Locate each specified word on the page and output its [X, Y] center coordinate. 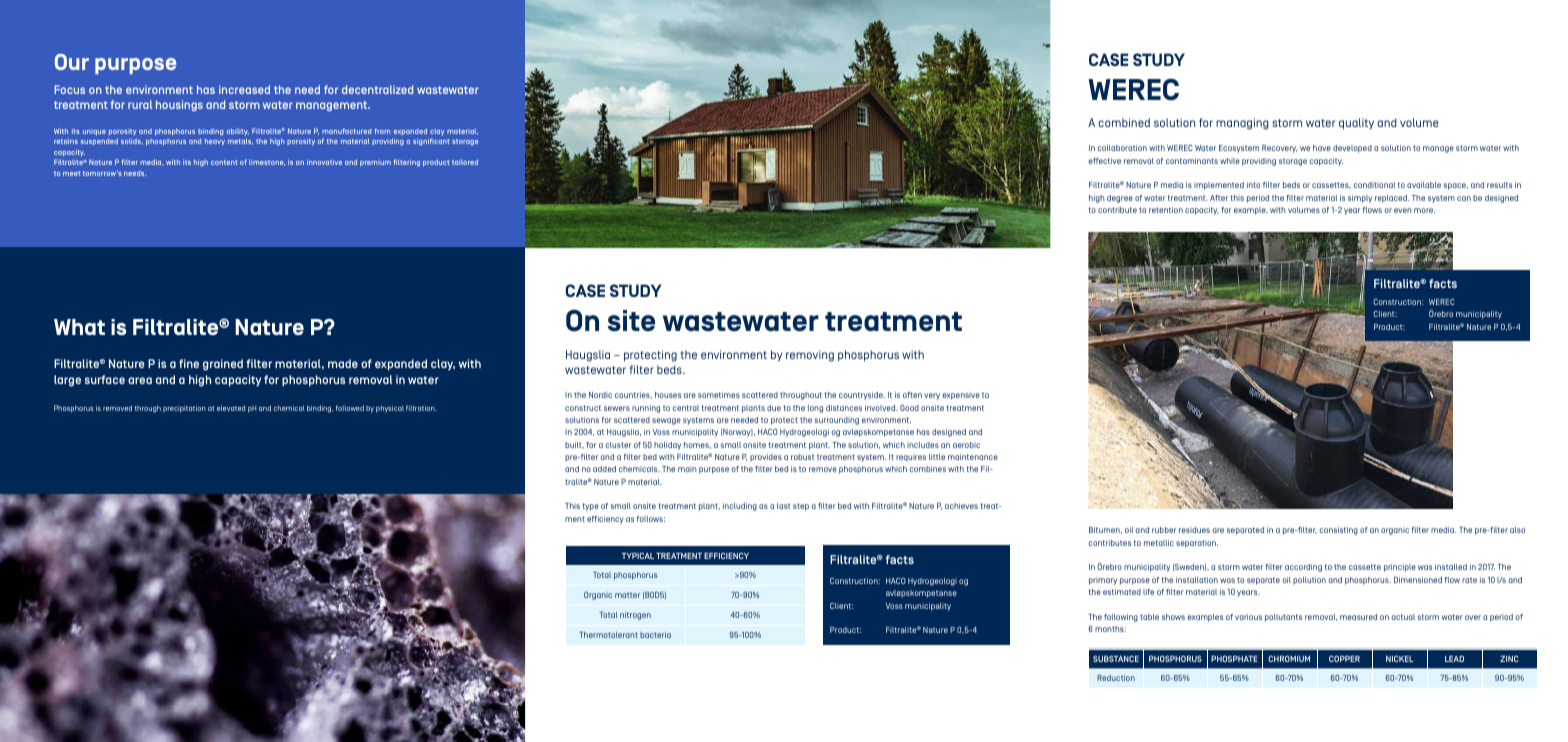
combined [1124, 122]
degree [1120, 199]
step [801, 507]
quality [1356, 124]
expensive [961, 396]
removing [810, 356]
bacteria [655, 635]
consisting [1339, 531]
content [224, 162]
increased [244, 89]
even [1403, 210]
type [590, 507]
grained [223, 365]
